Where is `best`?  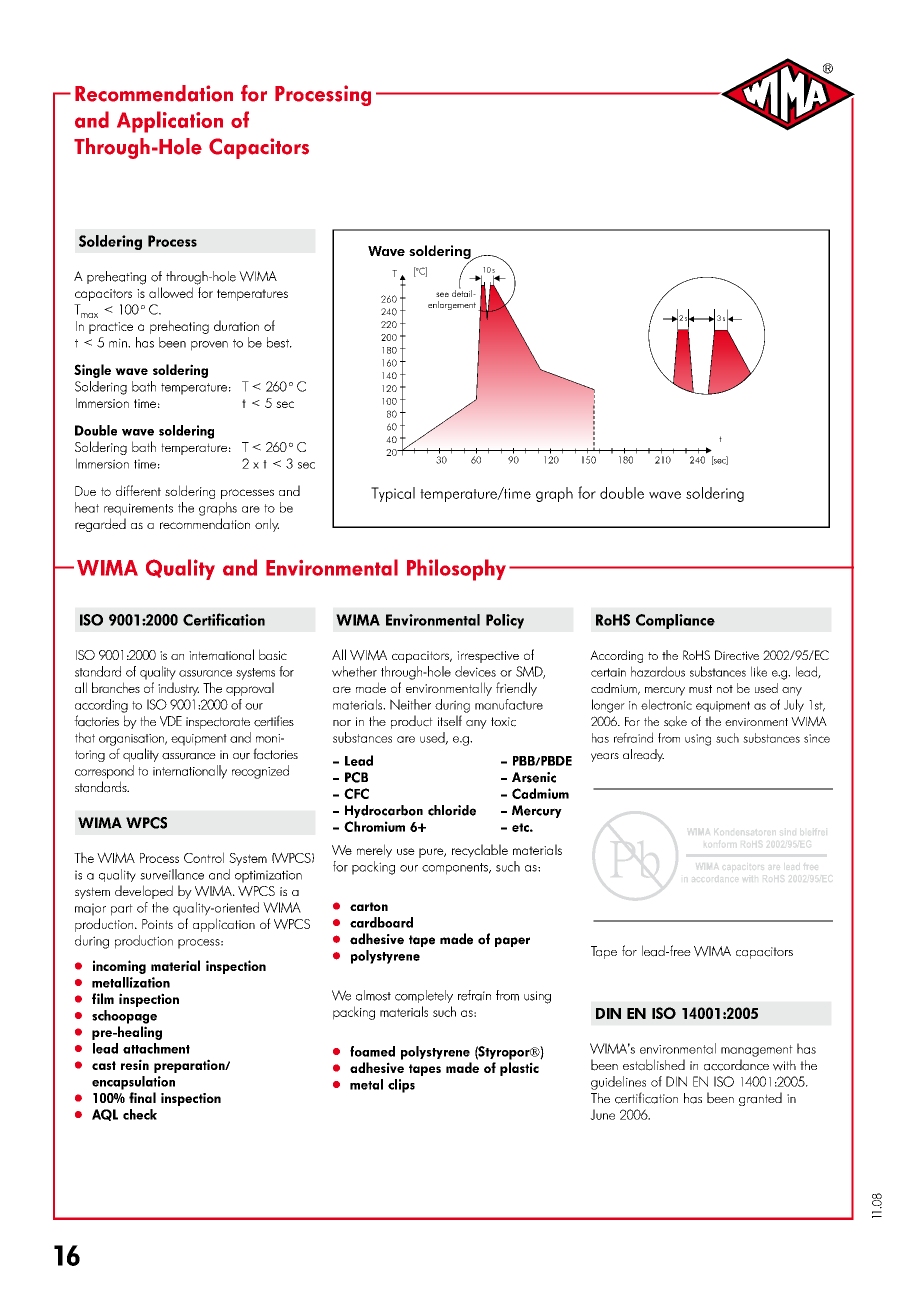 best is located at coordinates (279, 342).
